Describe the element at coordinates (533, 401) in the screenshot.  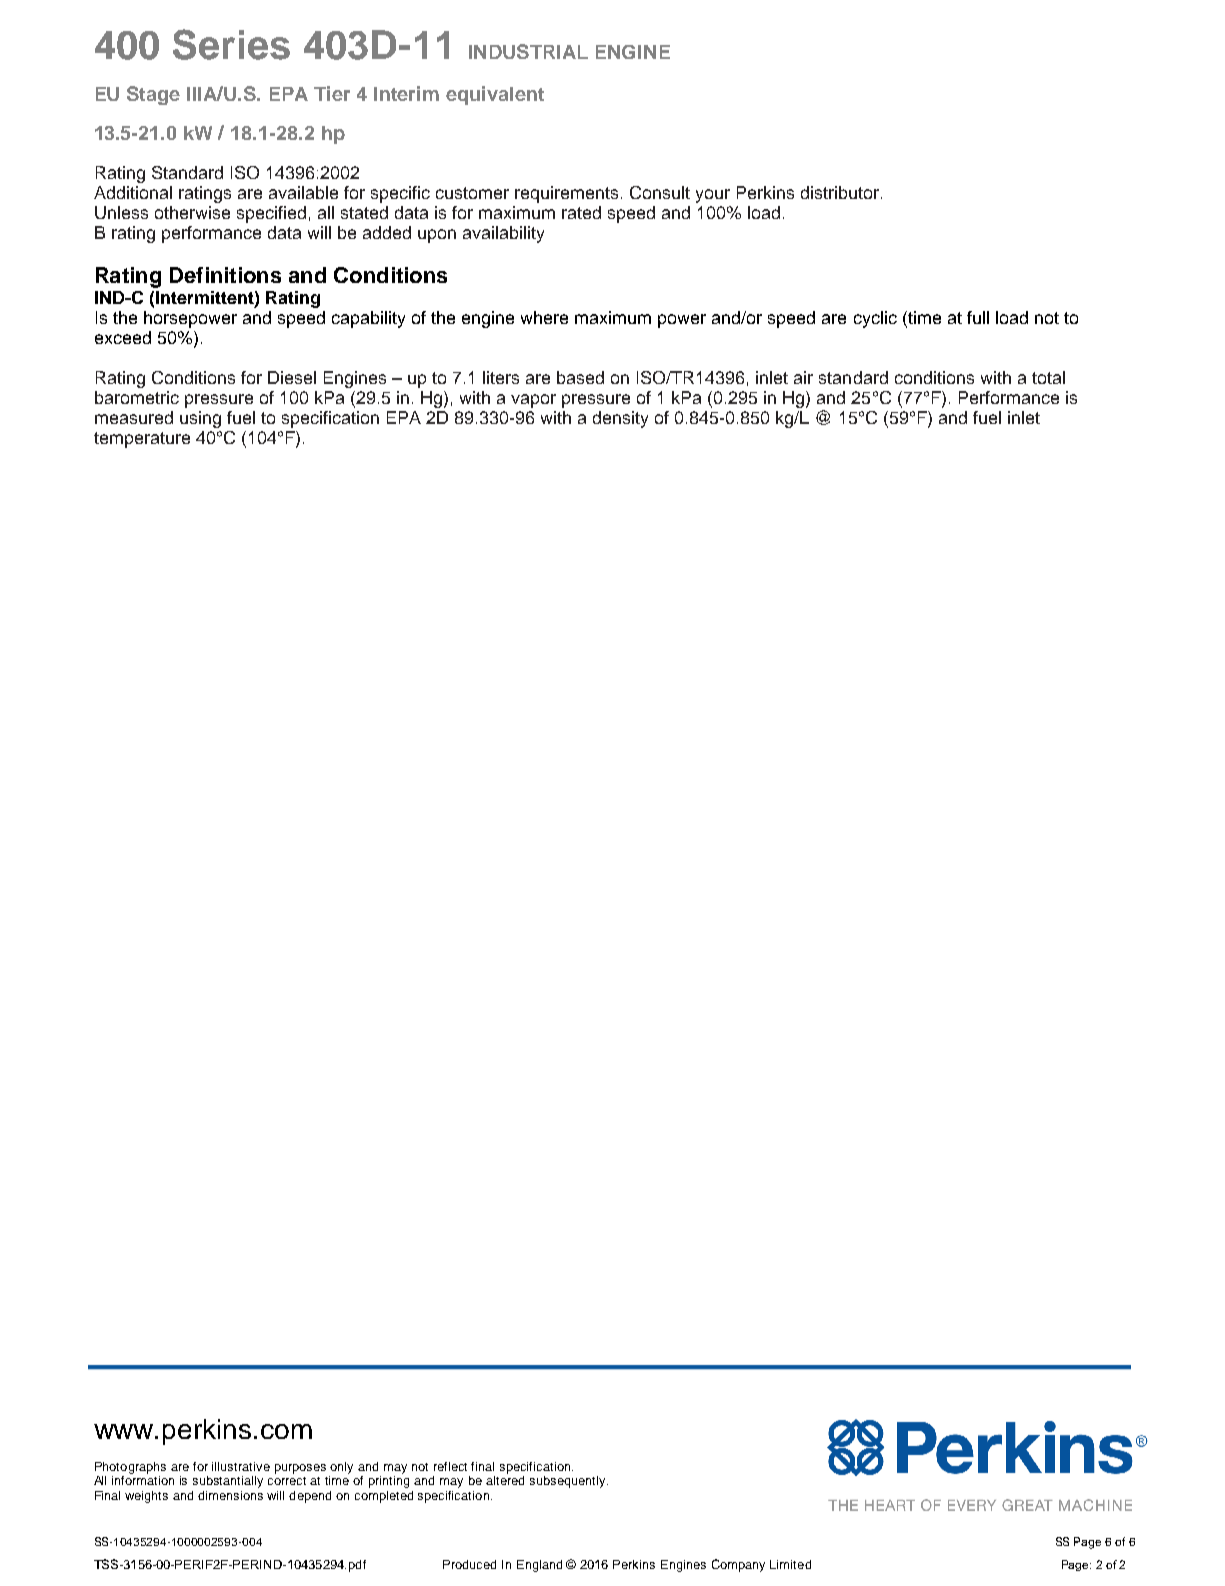
I see `vapor` at that location.
